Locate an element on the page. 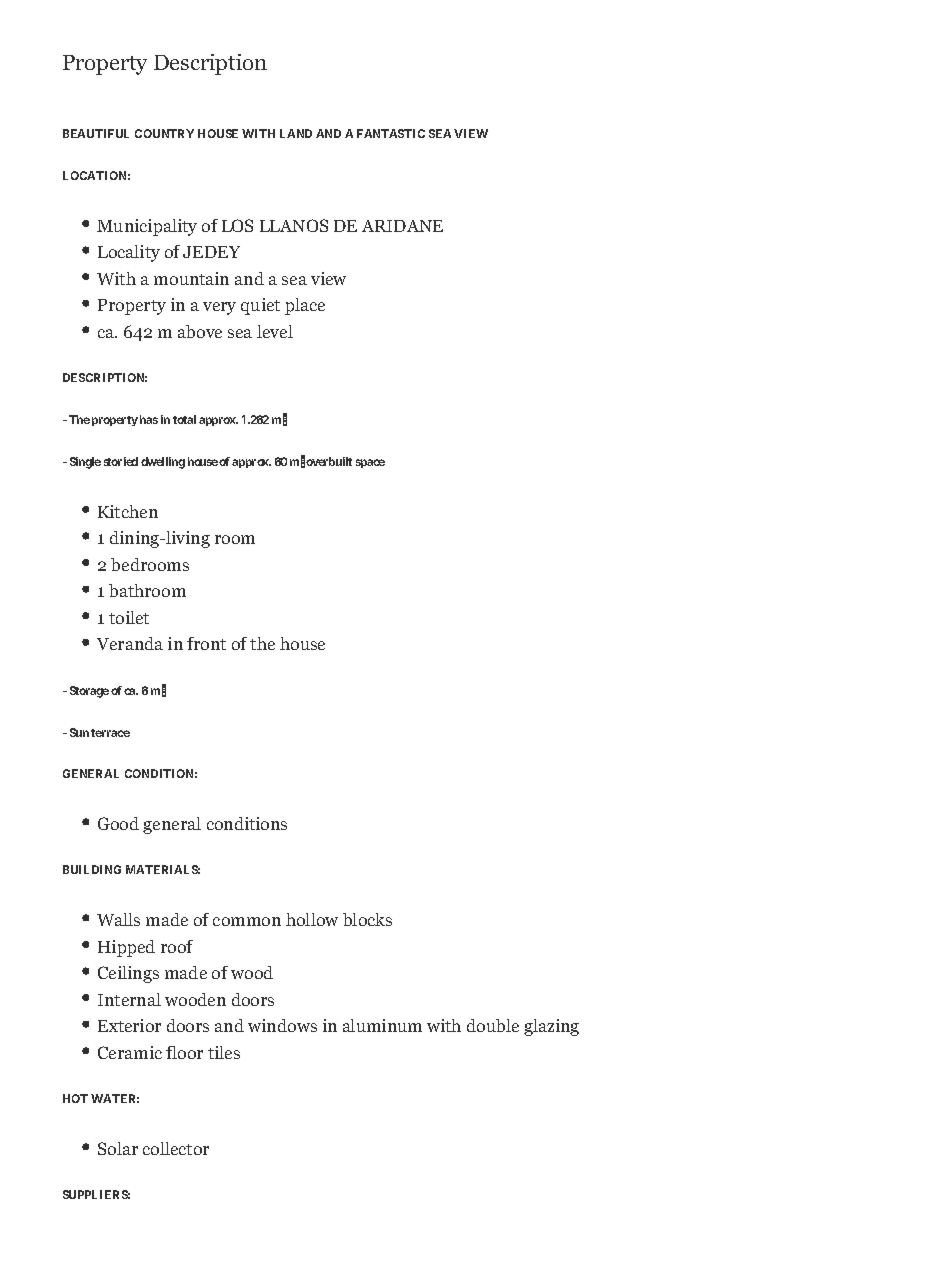 This document has height=1288, width=936. has is located at coordinates (149, 419).
